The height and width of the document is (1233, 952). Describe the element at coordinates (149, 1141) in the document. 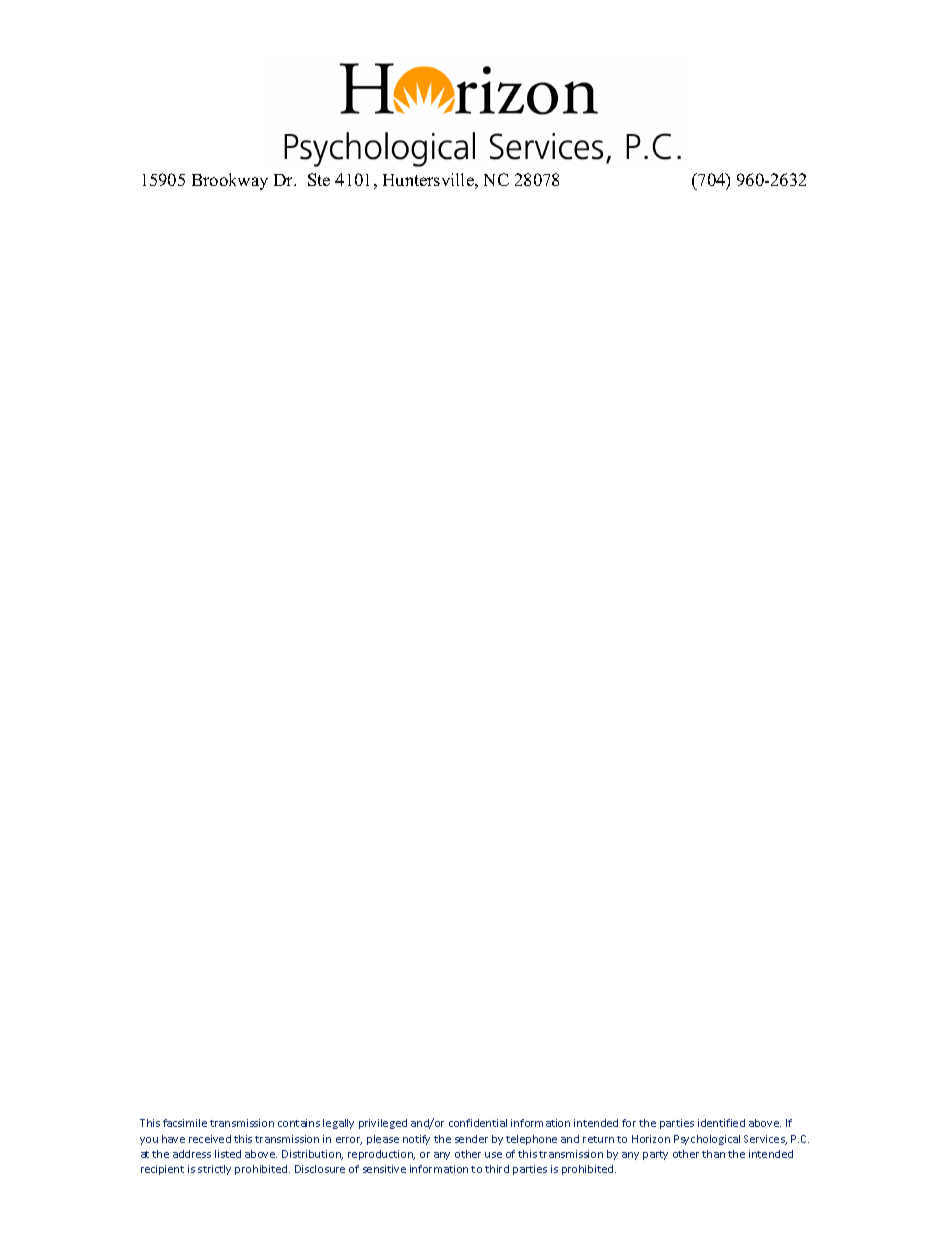

I see `you` at that location.
